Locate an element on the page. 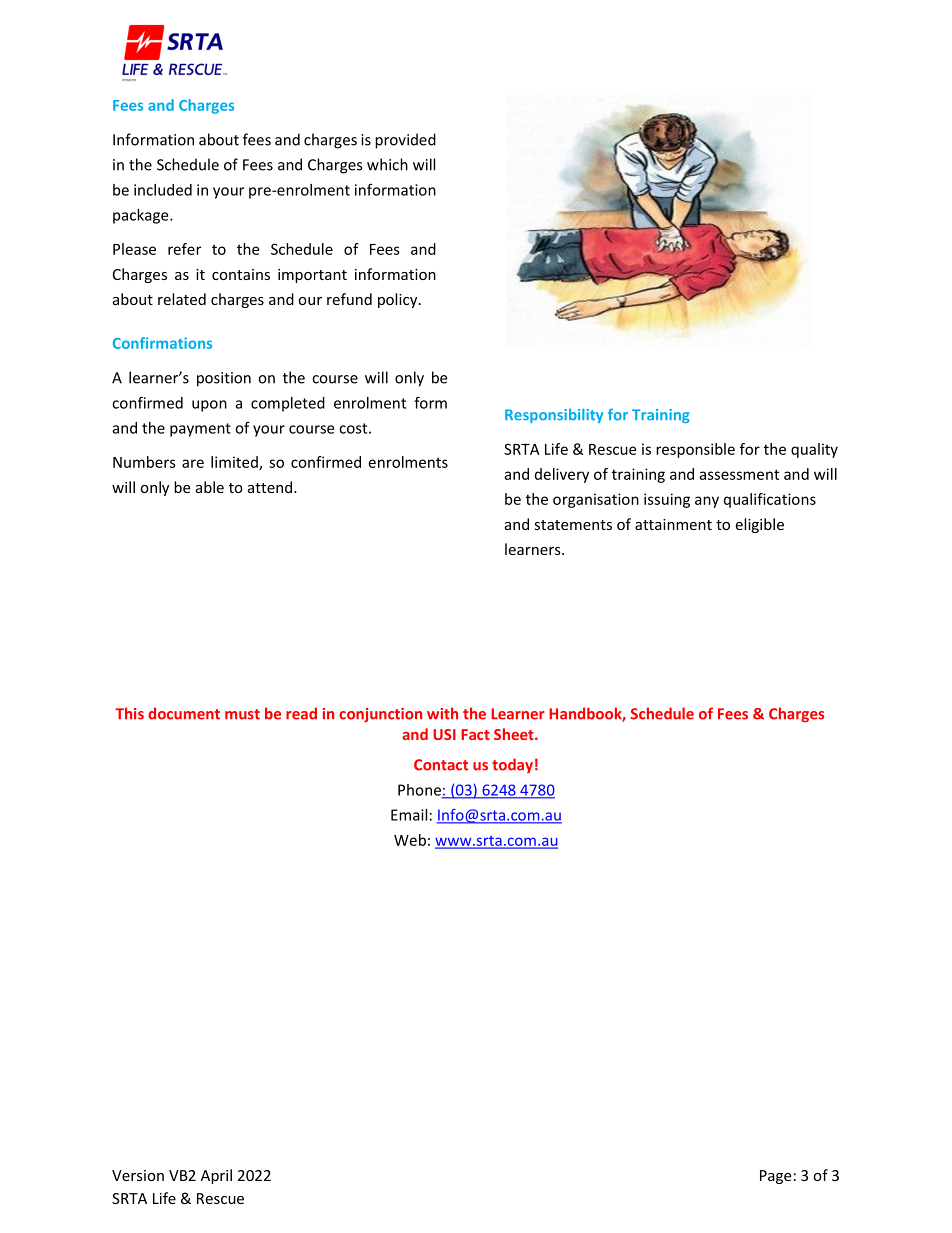 The width and height of the page is (952, 1233). document is located at coordinates (184, 713).
